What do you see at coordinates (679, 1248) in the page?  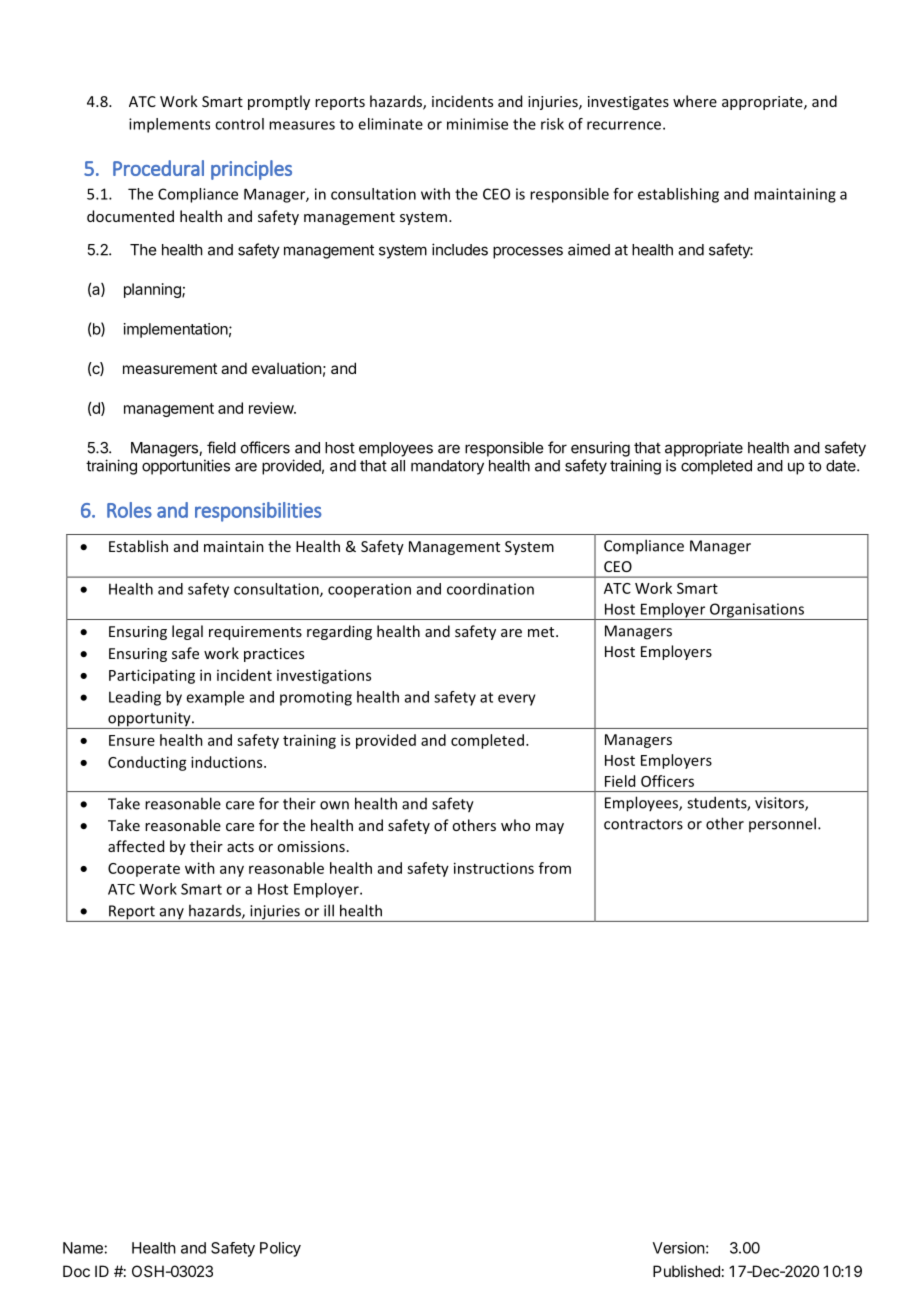 I see `Version` at bounding box center [679, 1248].
